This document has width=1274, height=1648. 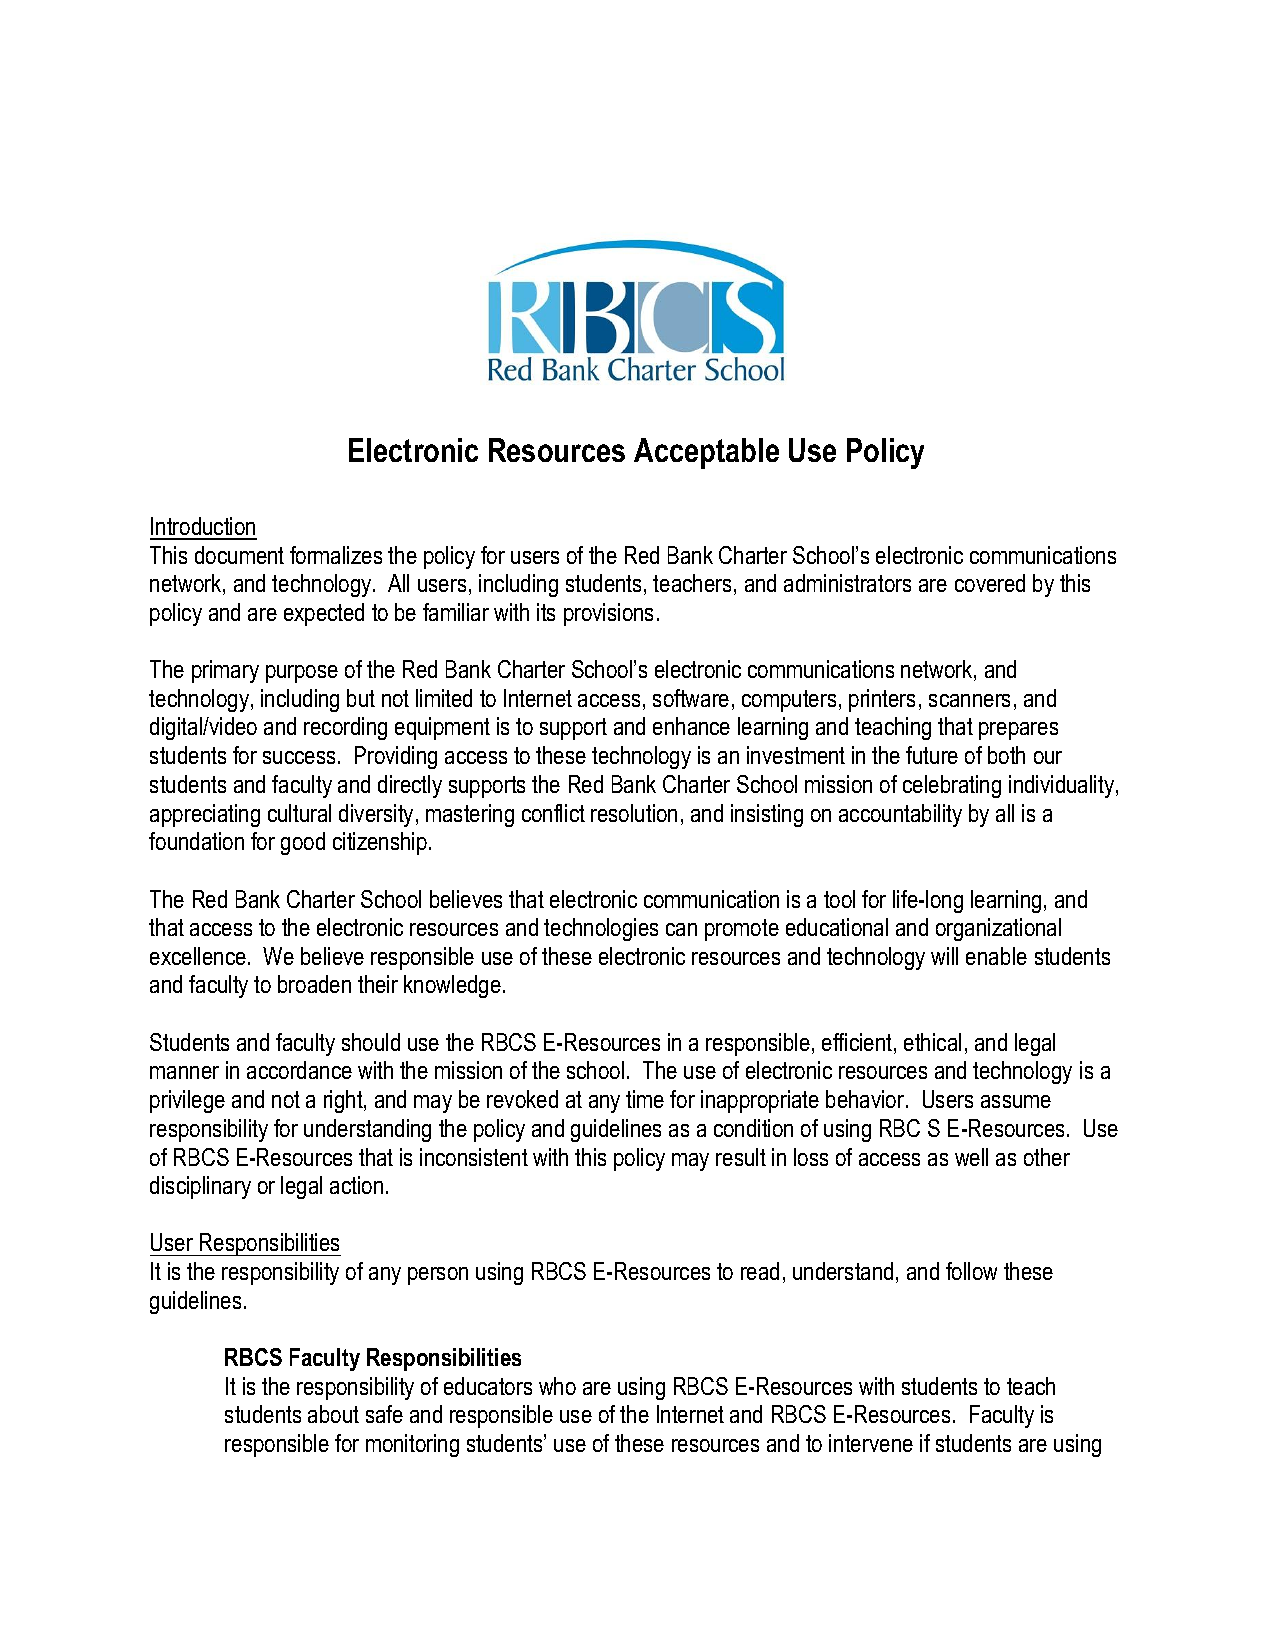 What do you see at coordinates (990, 583) in the document?
I see `covered` at bounding box center [990, 583].
